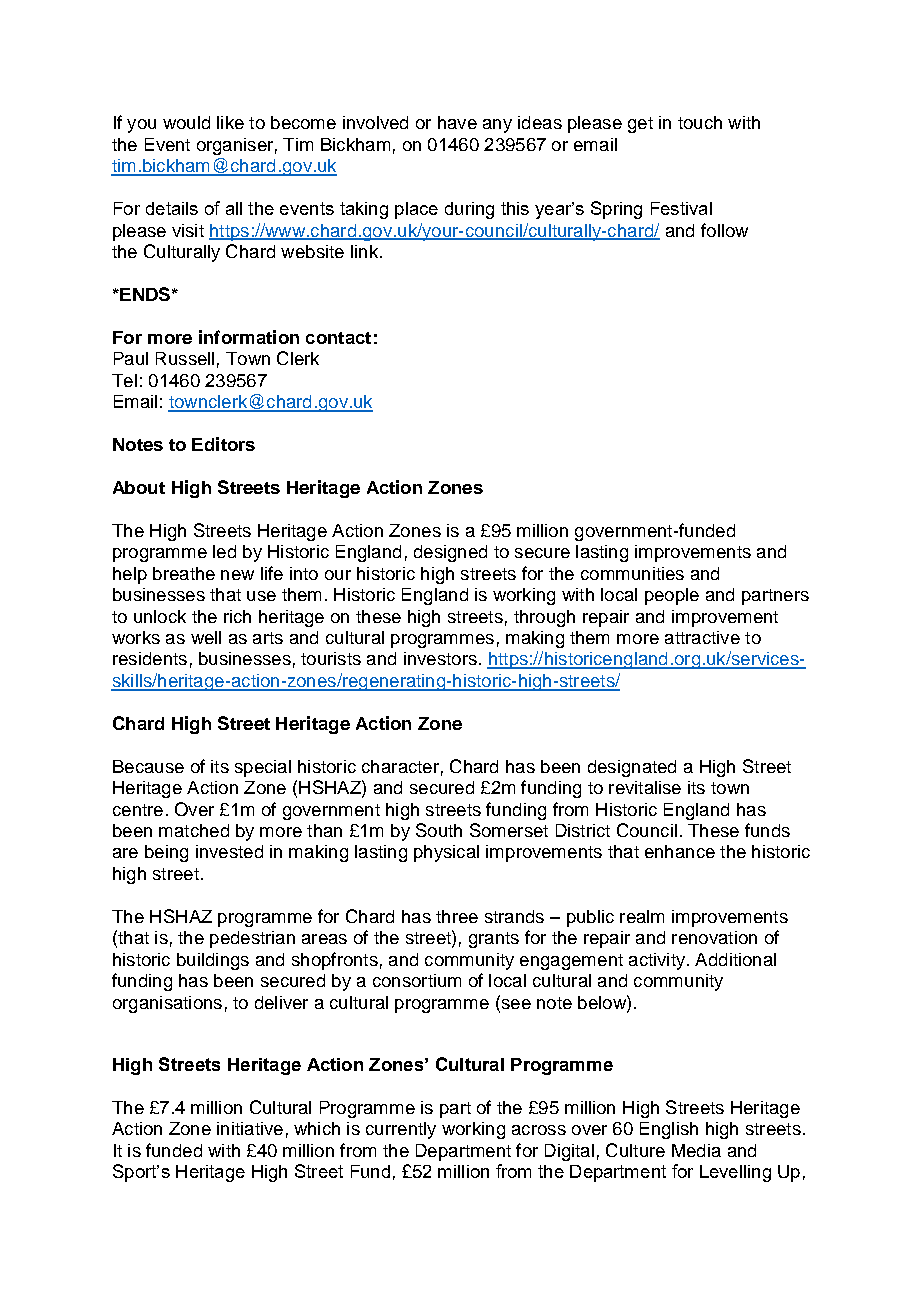 The image size is (924, 1308). I want to click on would, so click(186, 122).
